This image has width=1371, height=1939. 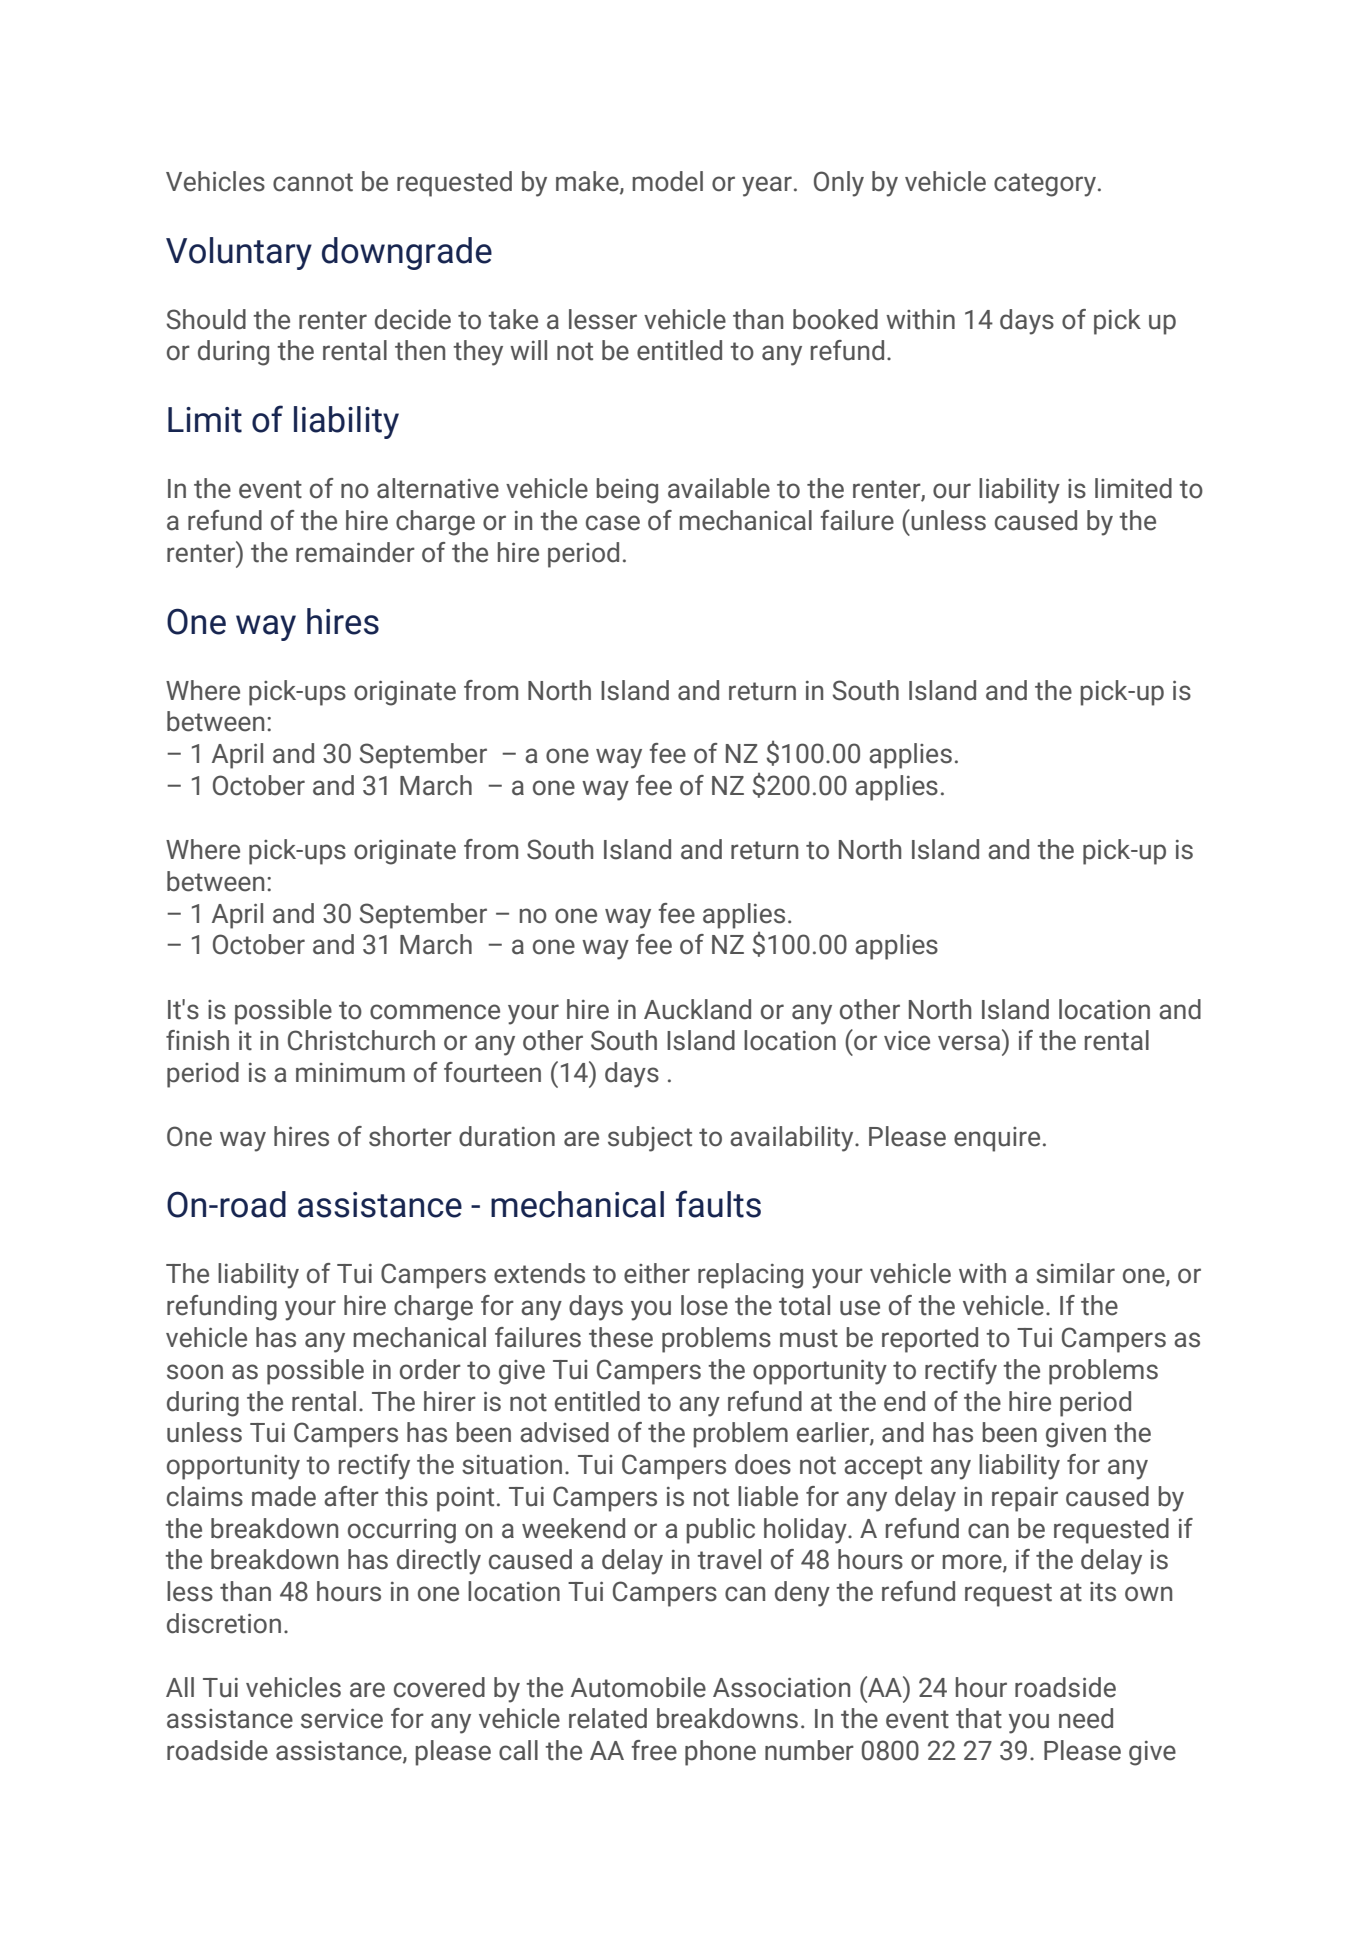 What do you see at coordinates (979, 1718) in the image?
I see `that` at bounding box center [979, 1718].
